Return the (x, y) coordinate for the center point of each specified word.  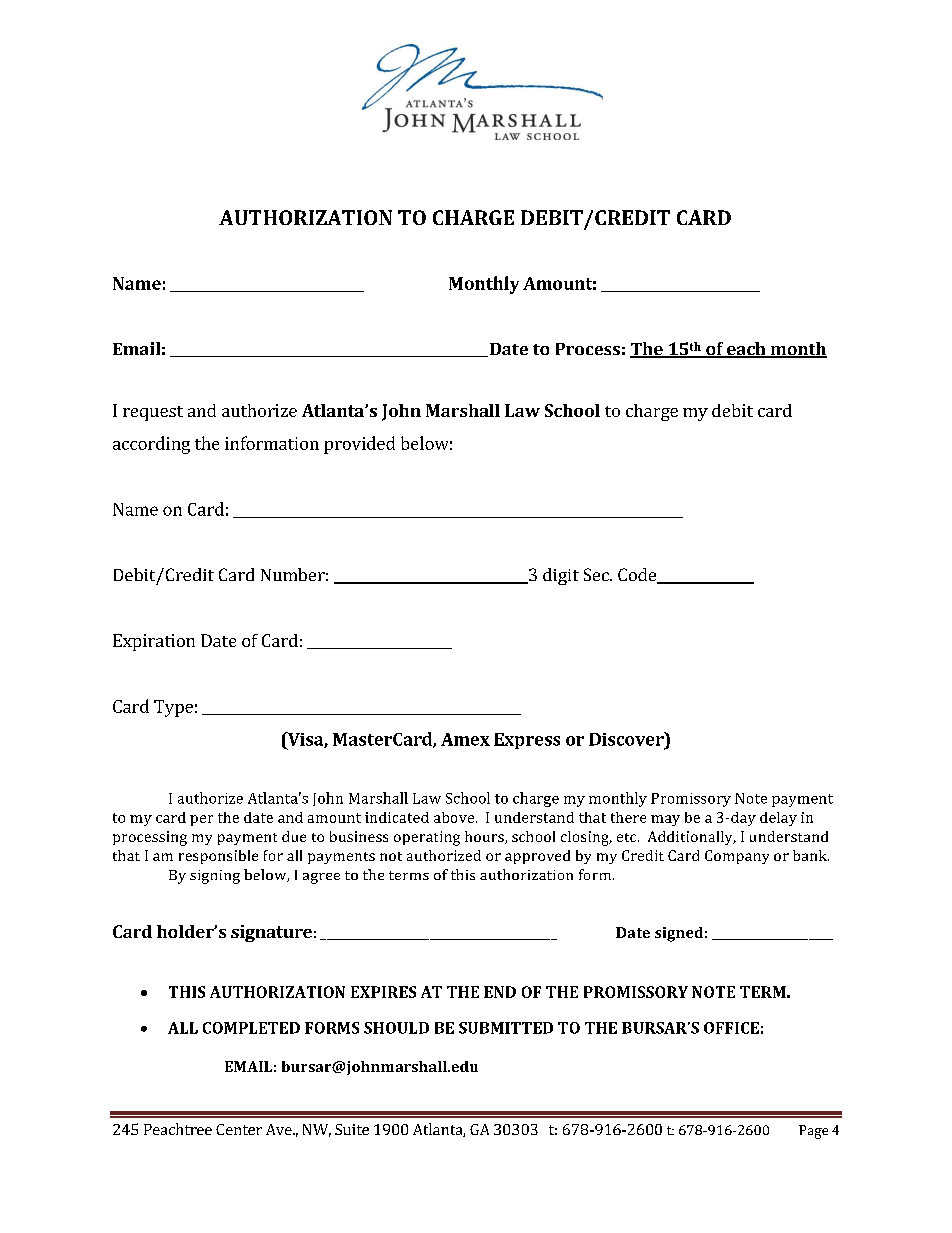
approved (537, 857)
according (151, 445)
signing (215, 877)
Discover (627, 739)
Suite (352, 1129)
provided (359, 445)
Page (813, 1132)
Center (239, 1129)
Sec (597, 574)
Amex (465, 739)
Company (737, 857)
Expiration (154, 642)
